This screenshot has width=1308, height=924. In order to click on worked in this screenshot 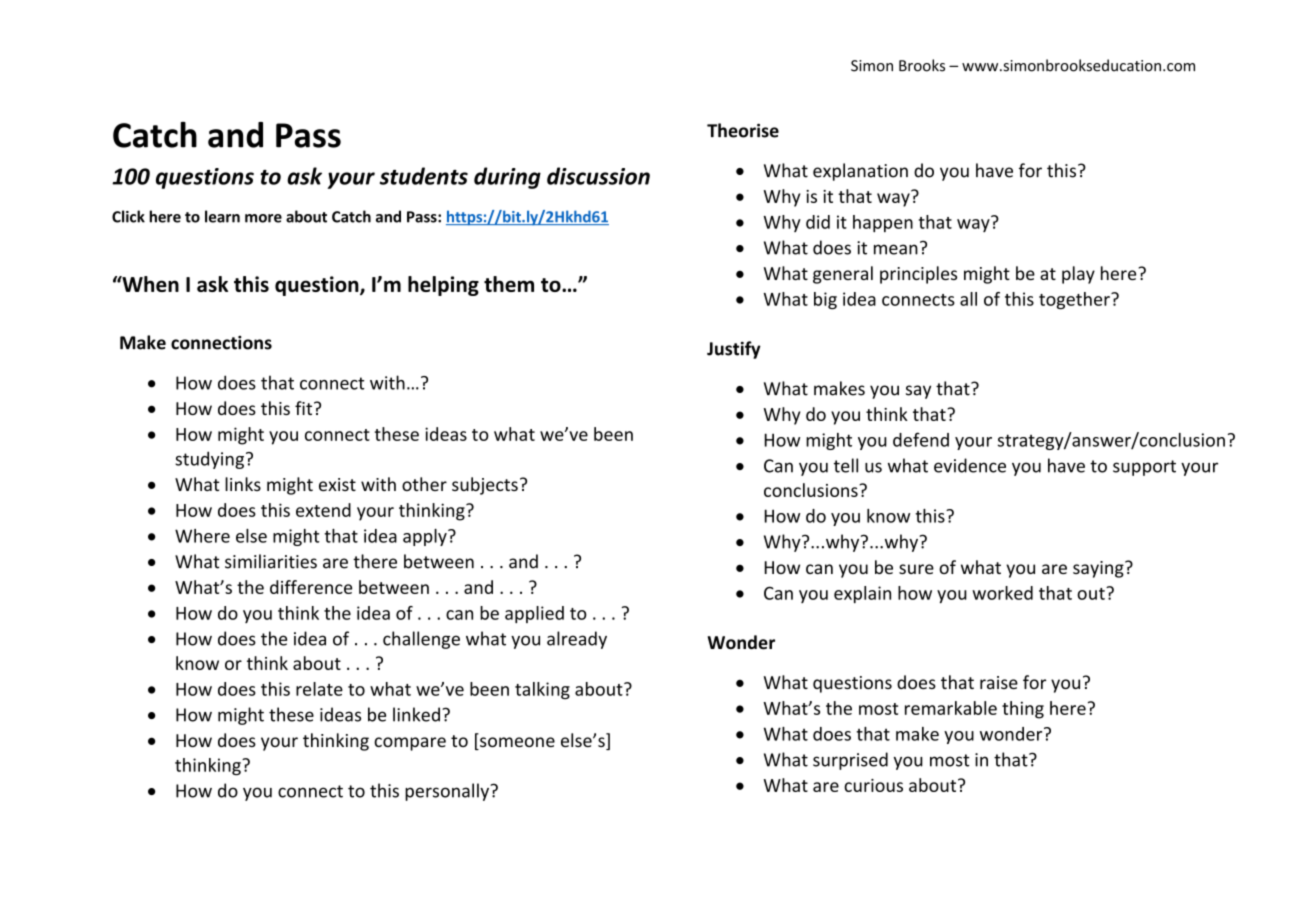, I will do `click(1002, 593)`.
